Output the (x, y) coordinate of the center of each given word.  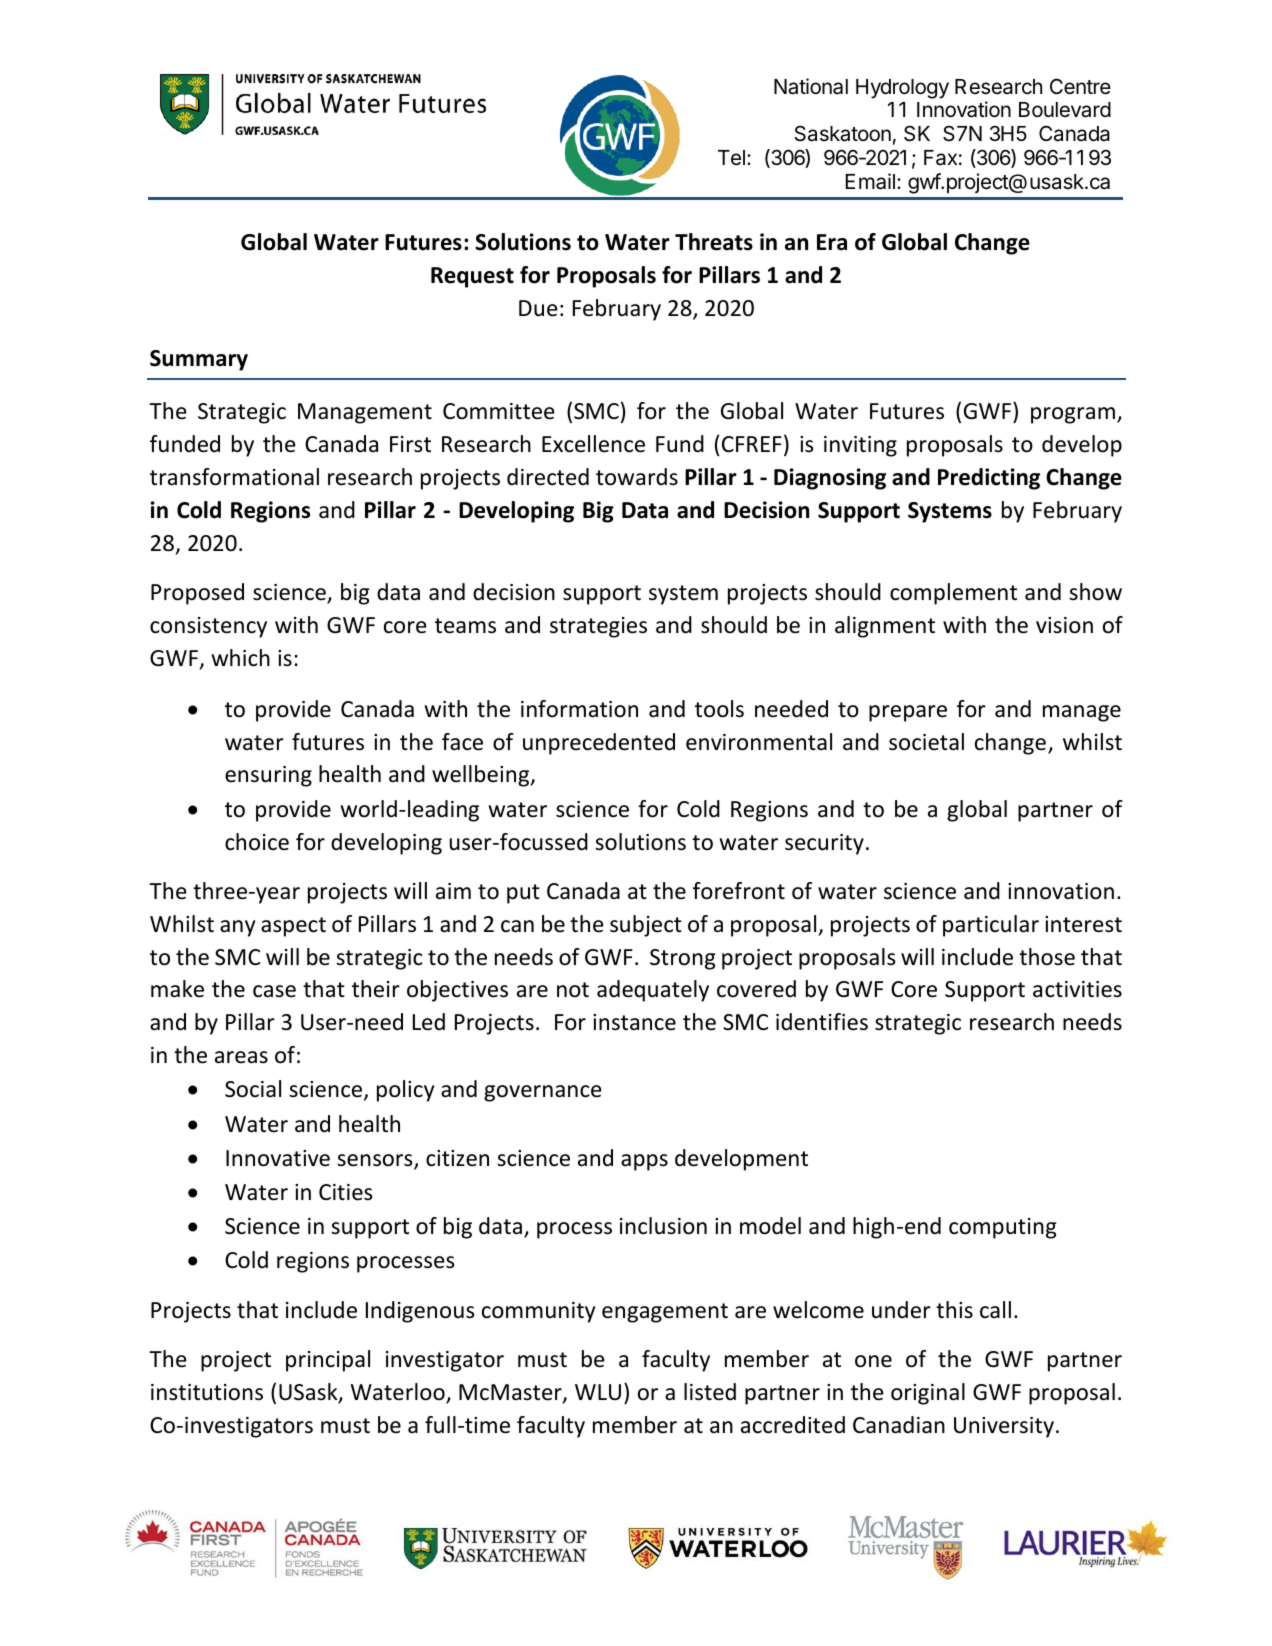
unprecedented (599, 744)
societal (926, 742)
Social (253, 1089)
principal (328, 1361)
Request (472, 277)
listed (710, 1392)
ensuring (268, 776)
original (928, 1394)
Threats (714, 242)
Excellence (593, 444)
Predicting (989, 479)
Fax (940, 158)
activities (1077, 989)
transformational (234, 477)
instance (634, 1022)
